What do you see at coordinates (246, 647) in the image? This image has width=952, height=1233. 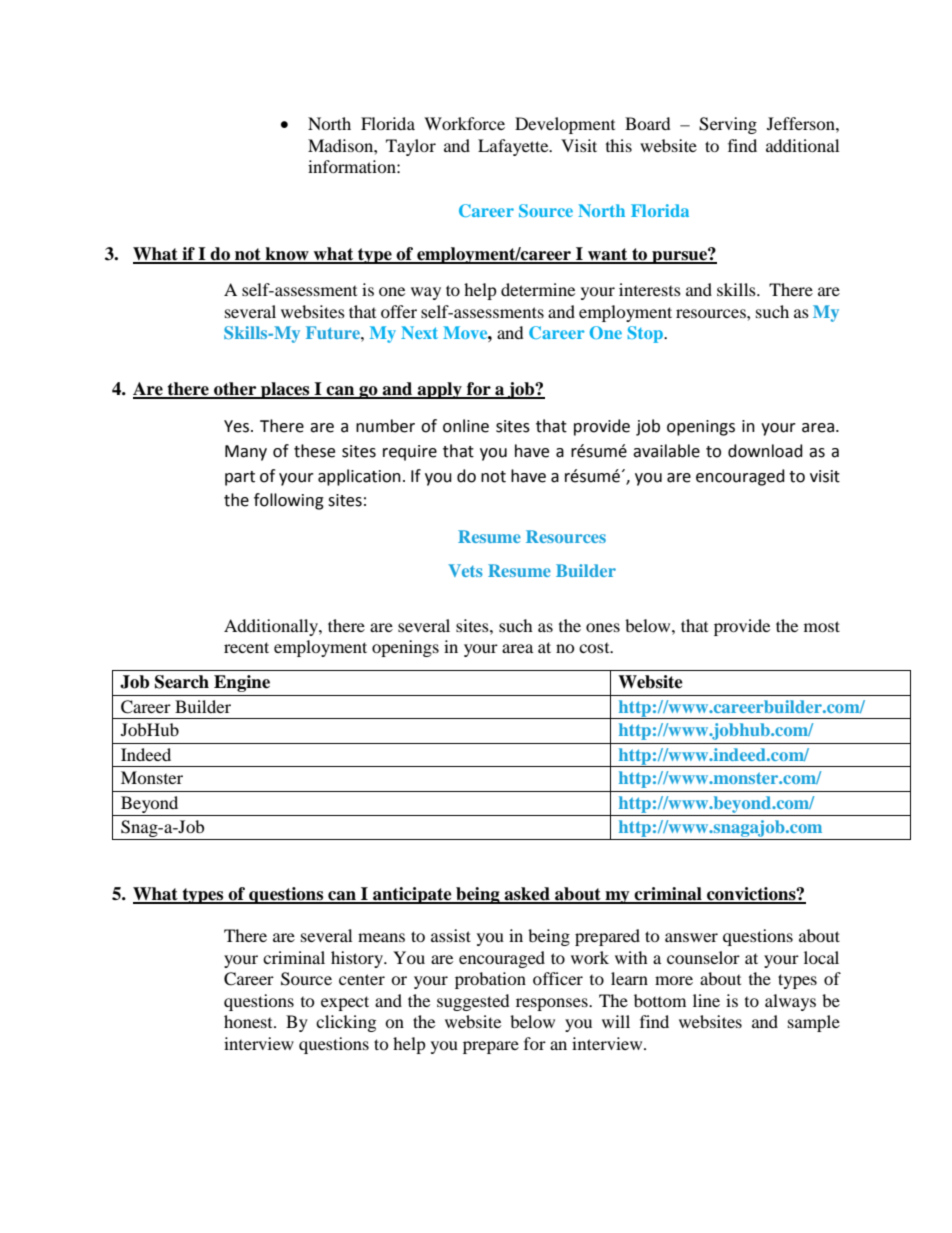 I see `recent` at bounding box center [246, 647].
